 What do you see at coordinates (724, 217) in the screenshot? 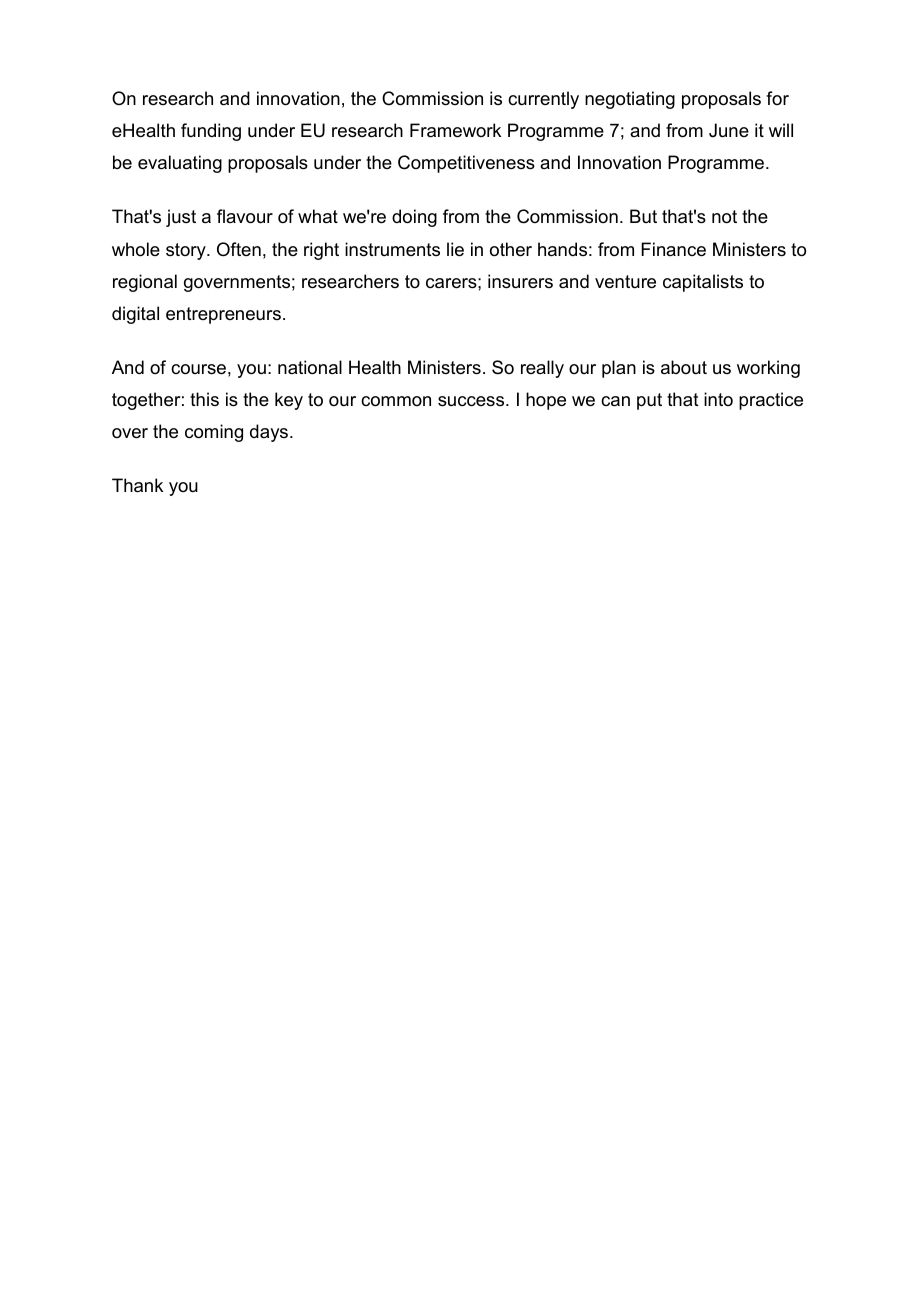
I see `not` at bounding box center [724, 217].
